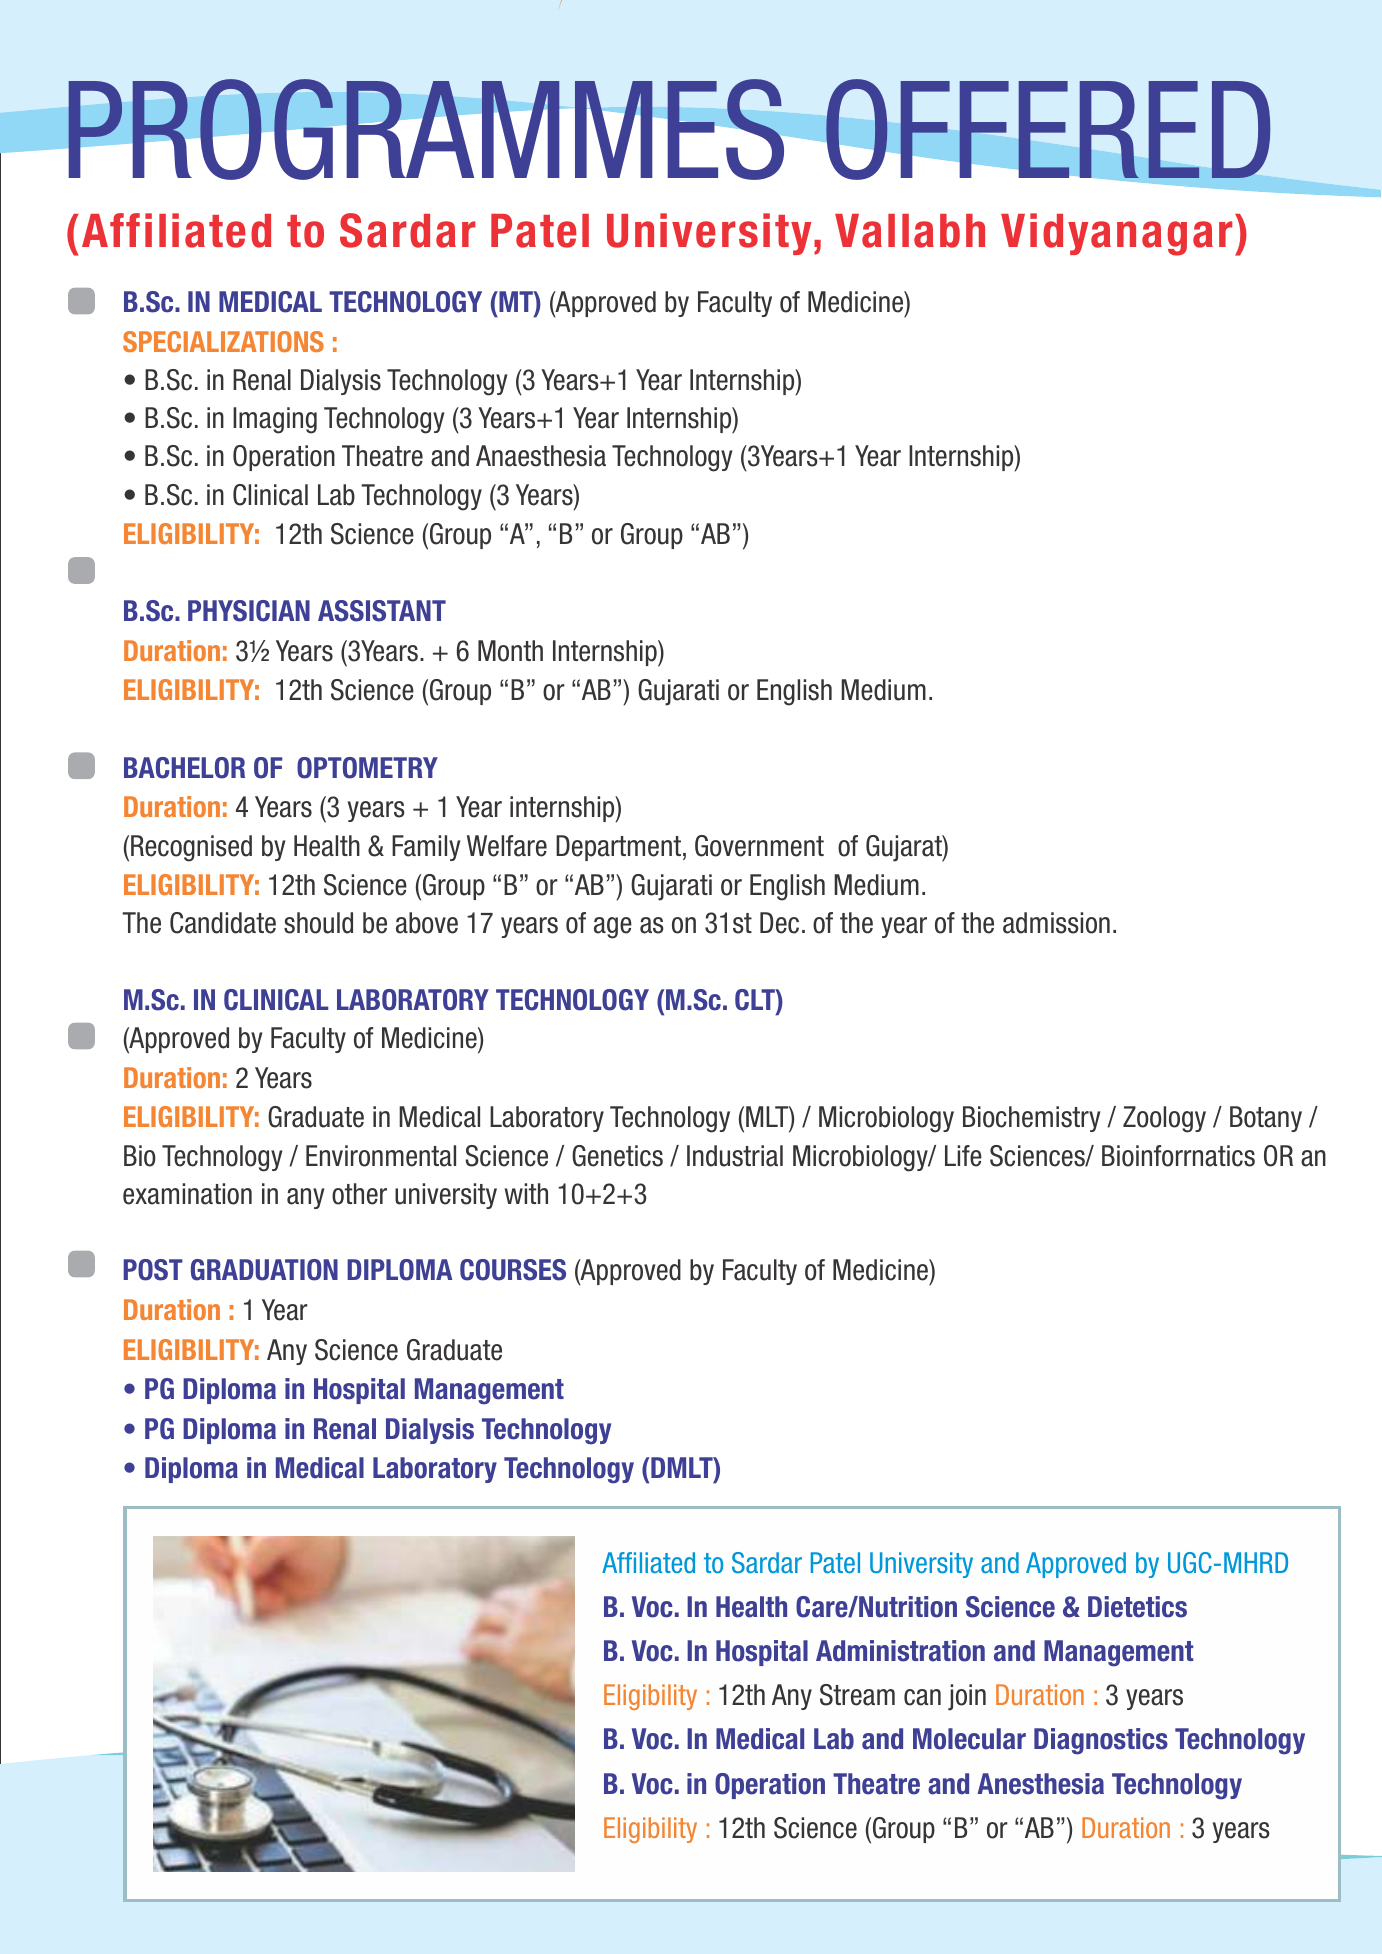 The height and width of the page is (1954, 1382). What do you see at coordinates (541, 456) in the page?
I see `Anaesthesia` at bounding box center [541, 456].
